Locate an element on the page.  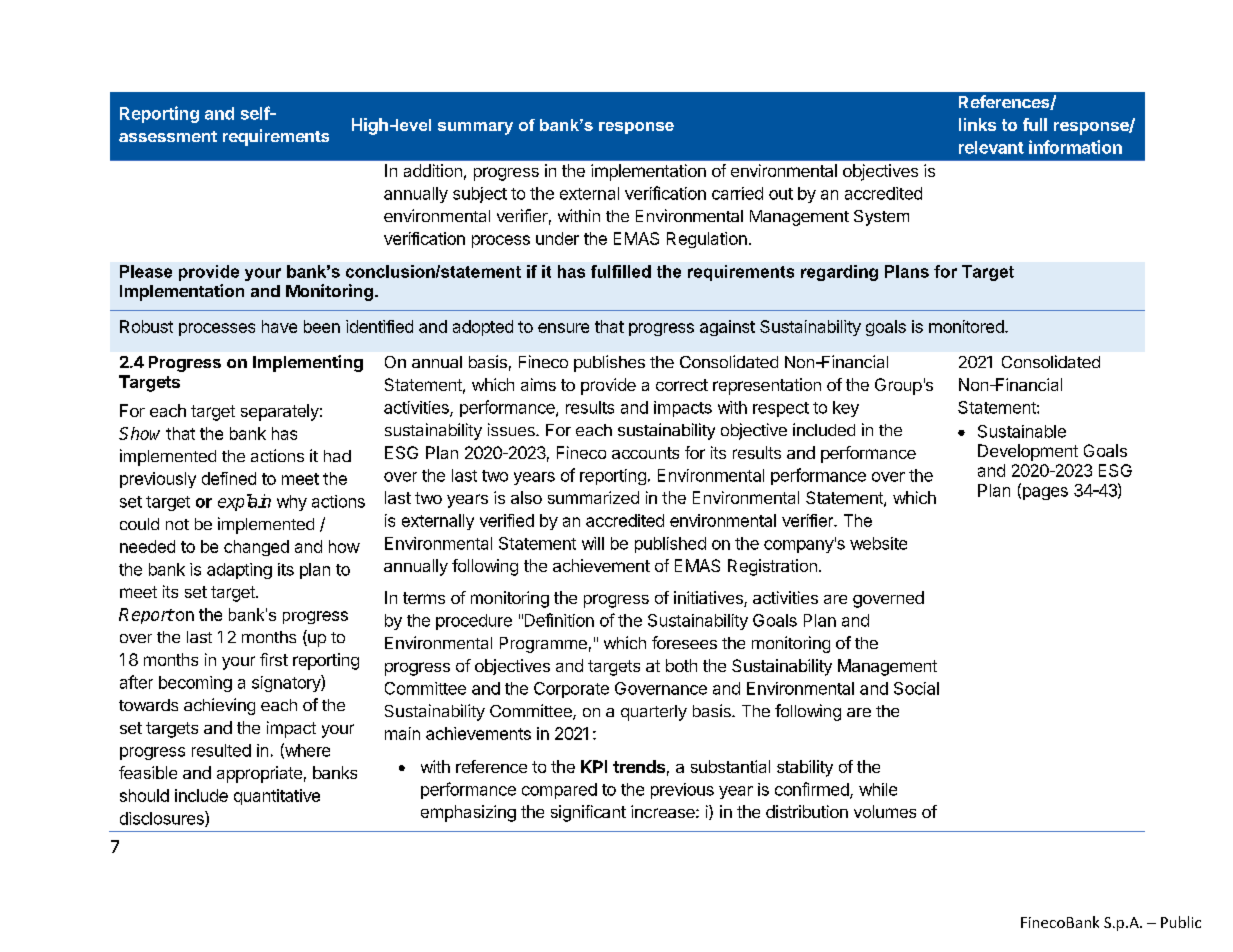
information is located at coordinates (1075, 147).
